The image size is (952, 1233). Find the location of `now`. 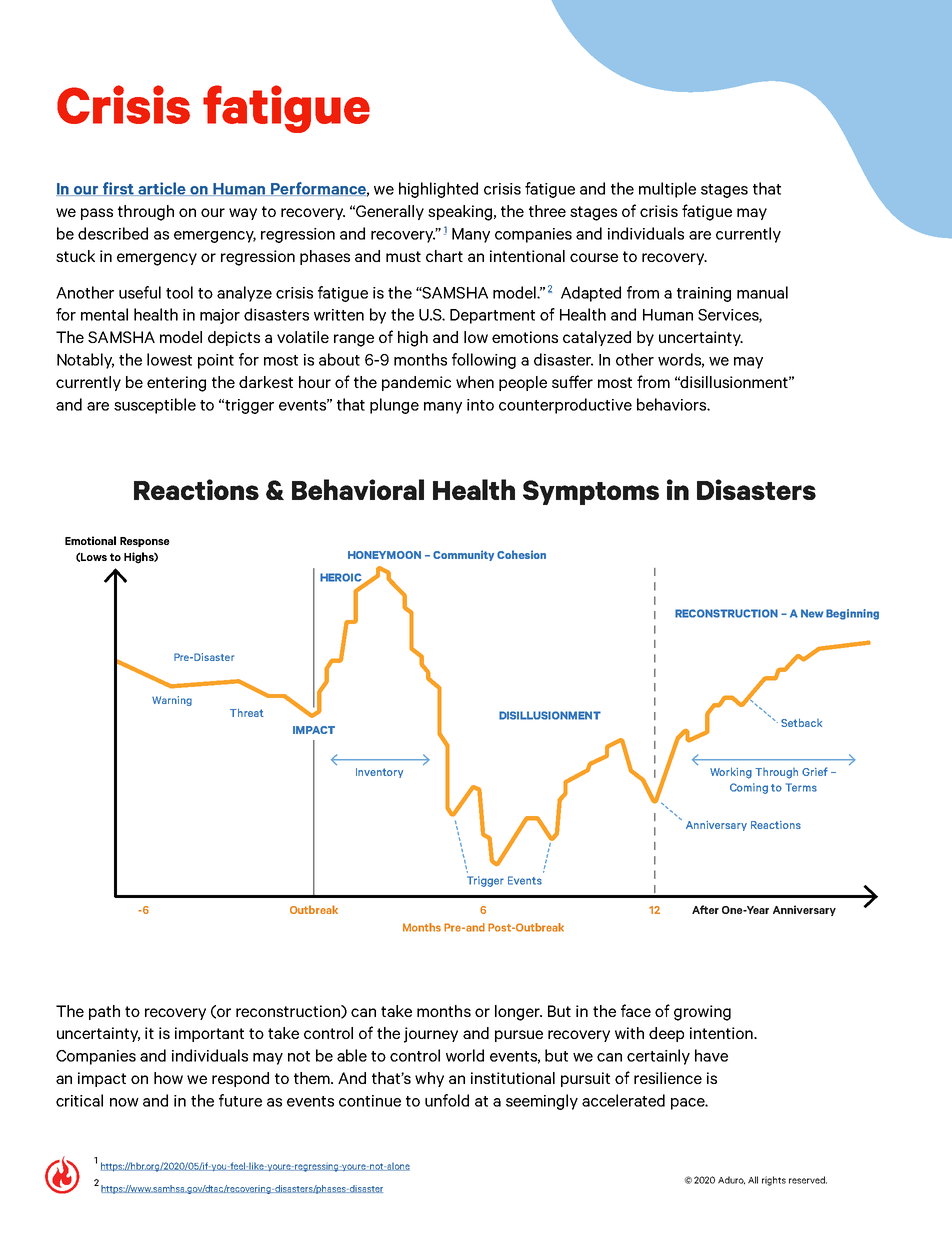

now is located at coordinates (124, 1102).
